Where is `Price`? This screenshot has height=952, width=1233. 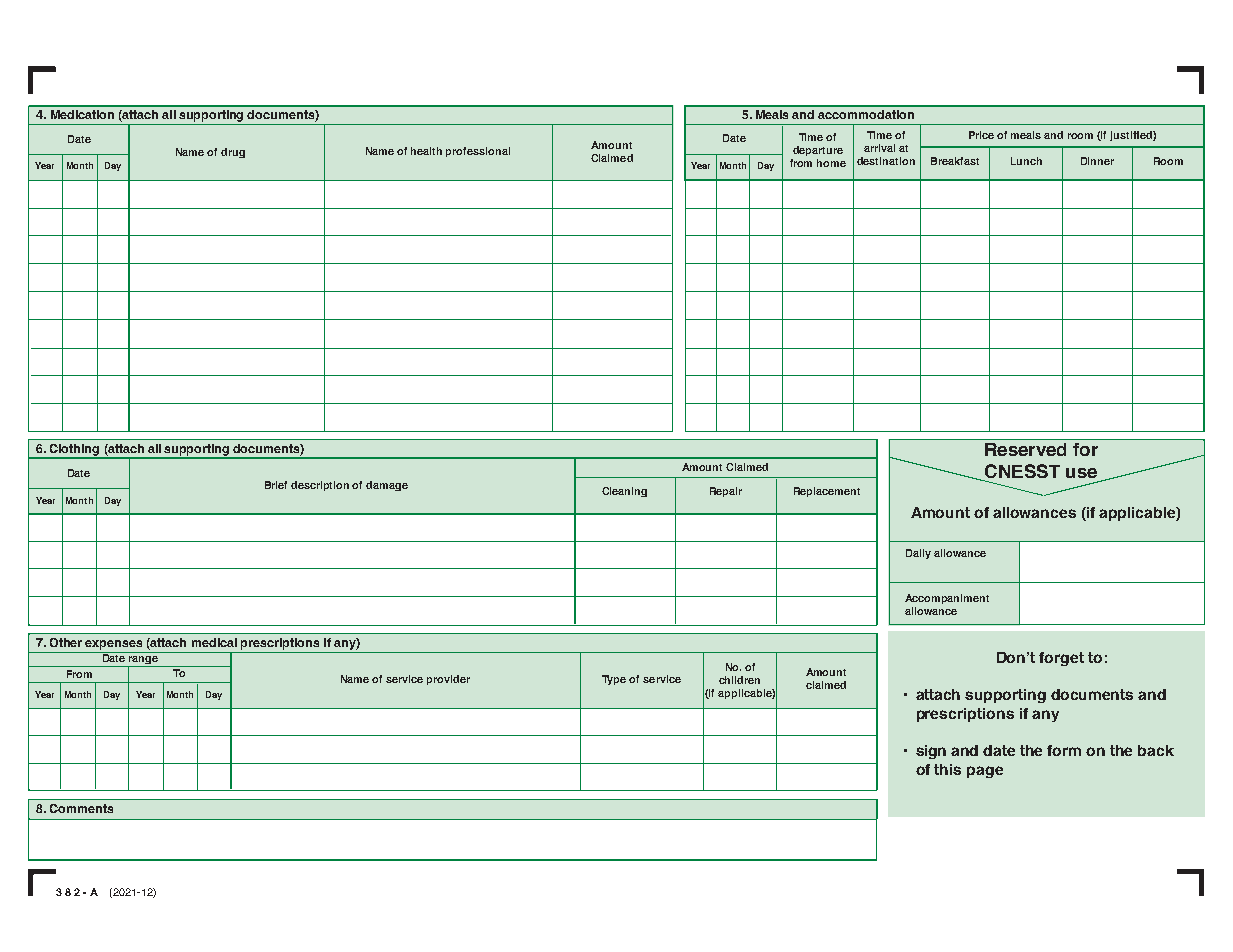
Price is located at coordinates (981, 135).
